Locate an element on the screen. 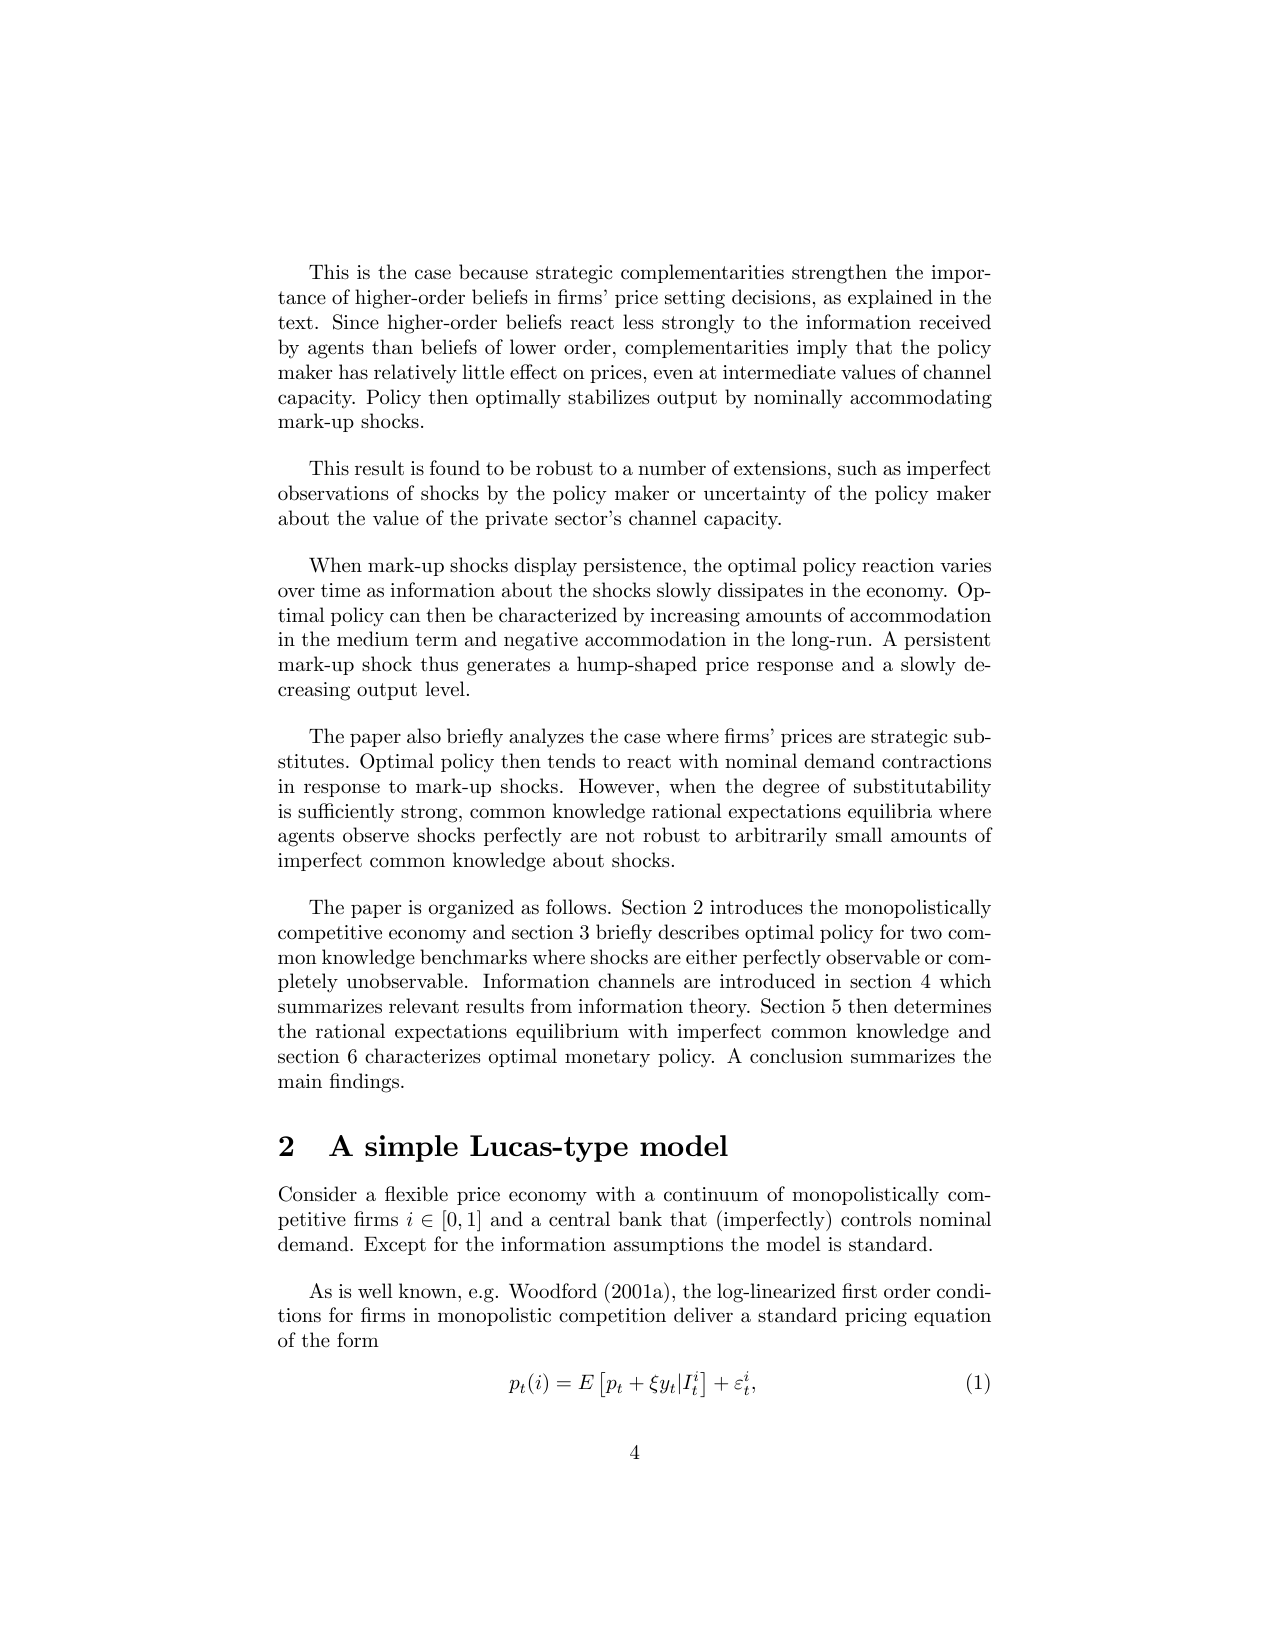  less is located at coordinates (638, 322).
